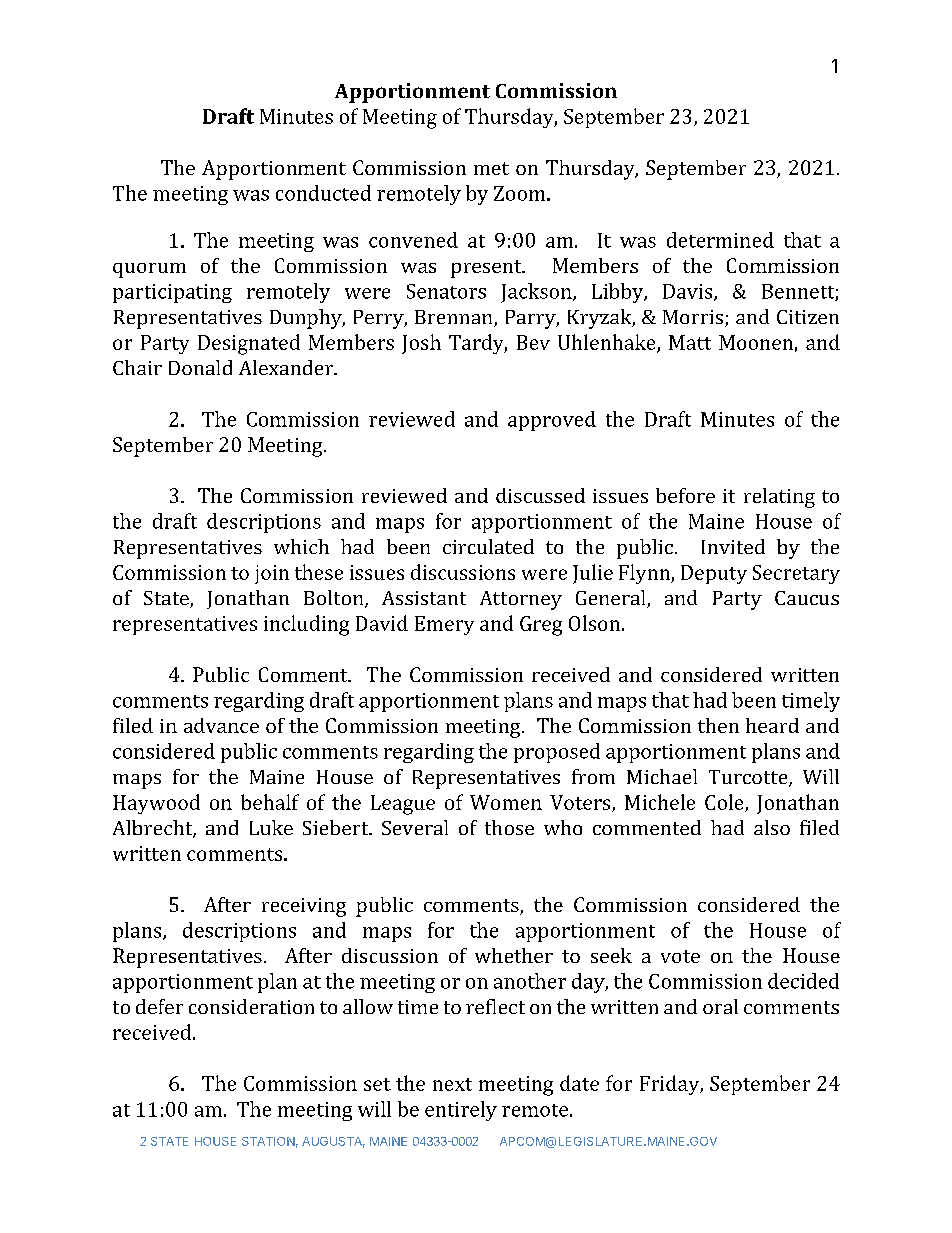 Image resolution: width=952 pixels, height=1233 pixels. I want to click on determined, so click(720, 240).
